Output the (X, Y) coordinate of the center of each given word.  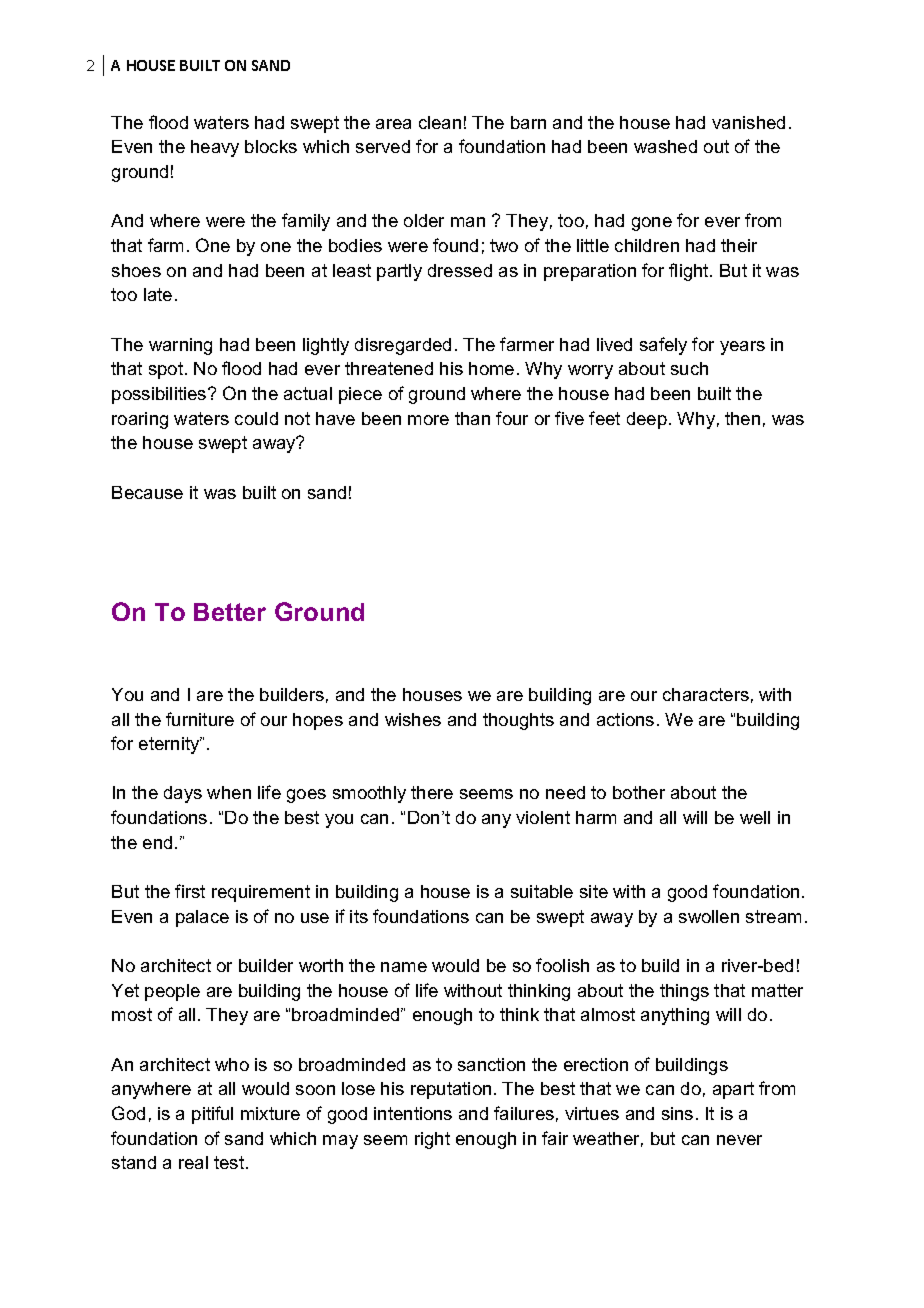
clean (440, 122)
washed (665, 146)
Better (230, 612)
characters (706, 694)
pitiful (212, 1115)
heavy (215, 148)
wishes (413, 719)
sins (677, 1113)
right (432, 1140)
